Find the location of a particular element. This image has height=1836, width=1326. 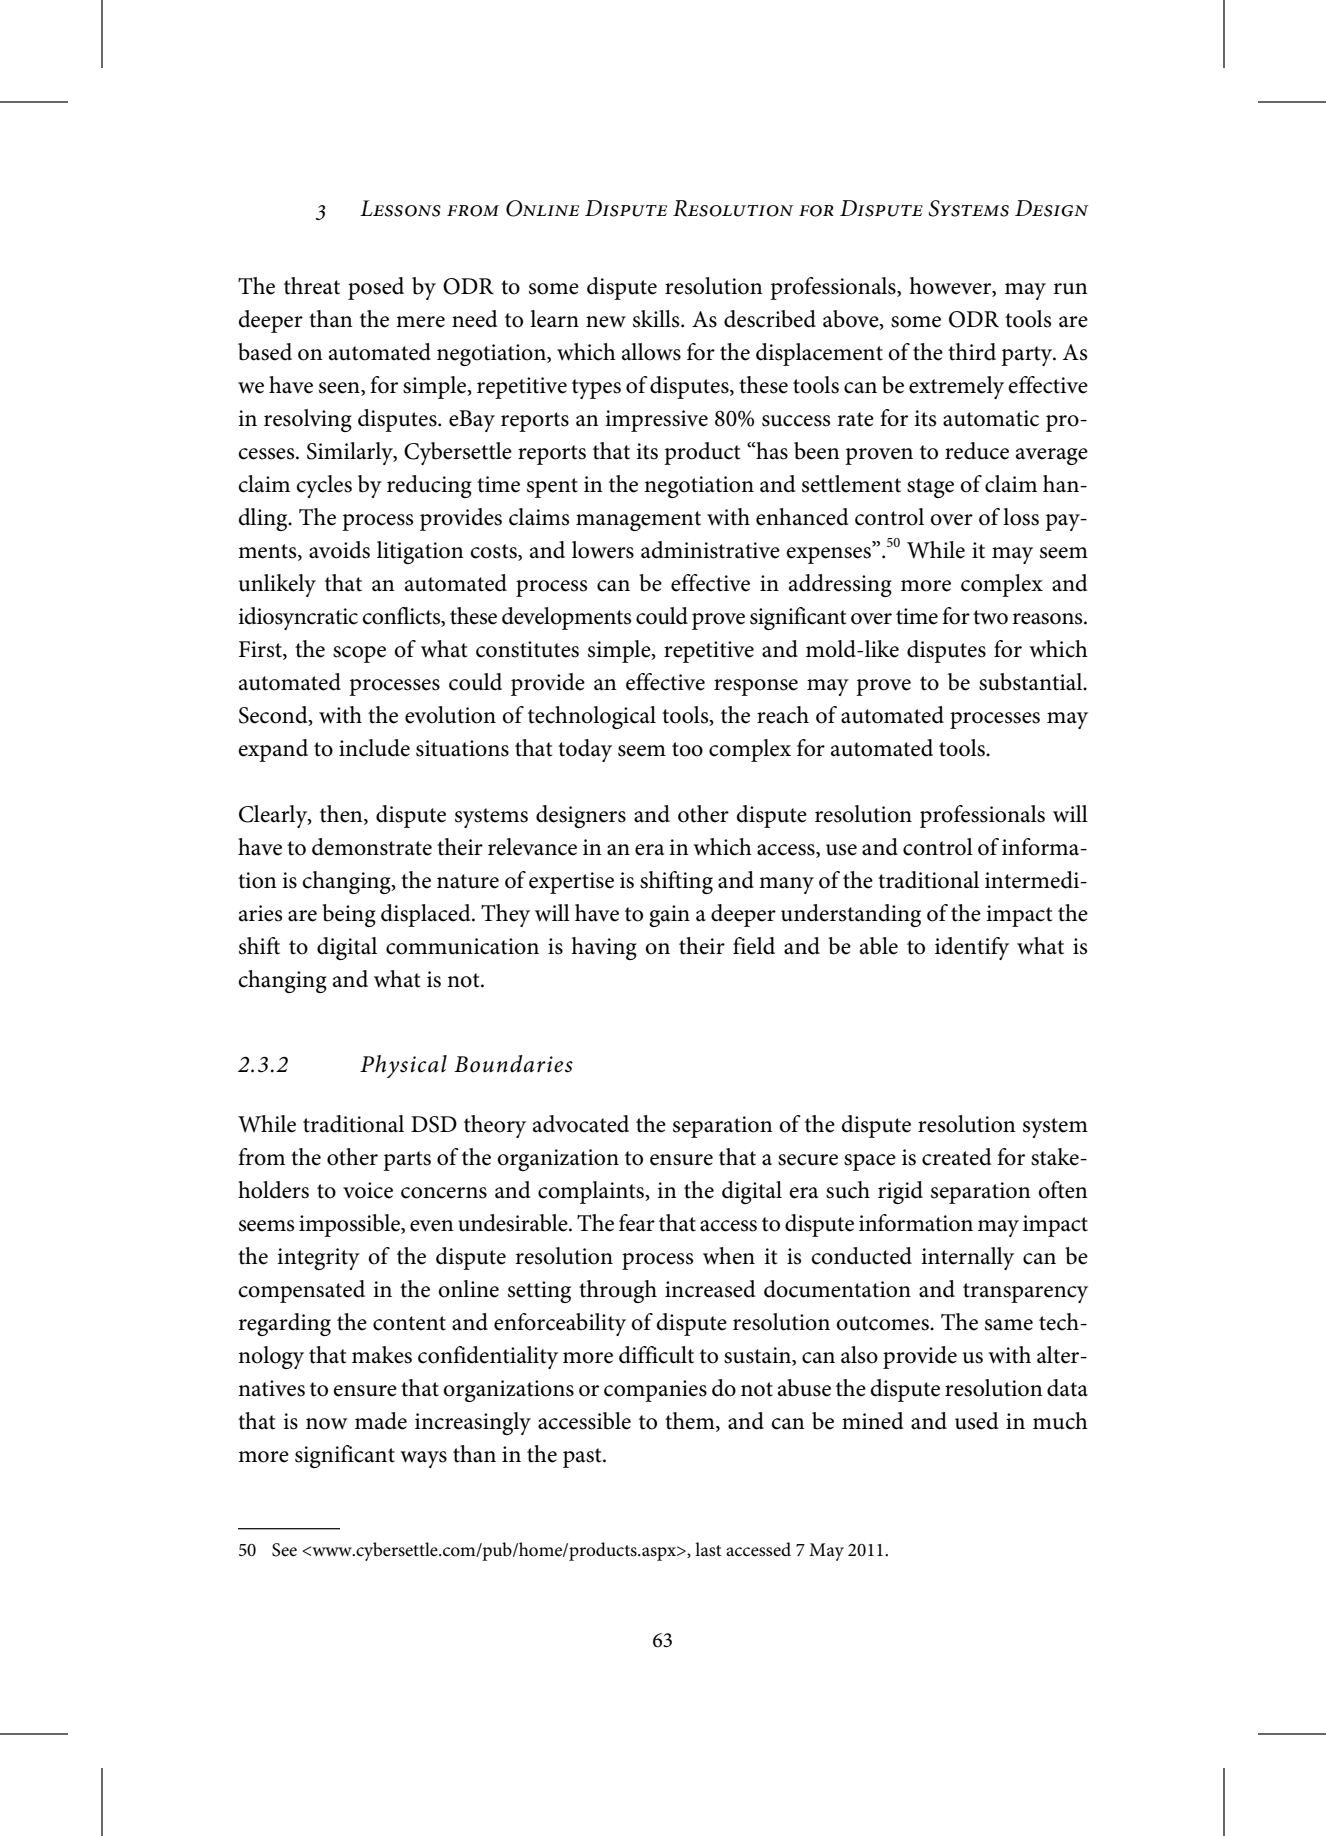

skills is located at coordinates (657, 319).
